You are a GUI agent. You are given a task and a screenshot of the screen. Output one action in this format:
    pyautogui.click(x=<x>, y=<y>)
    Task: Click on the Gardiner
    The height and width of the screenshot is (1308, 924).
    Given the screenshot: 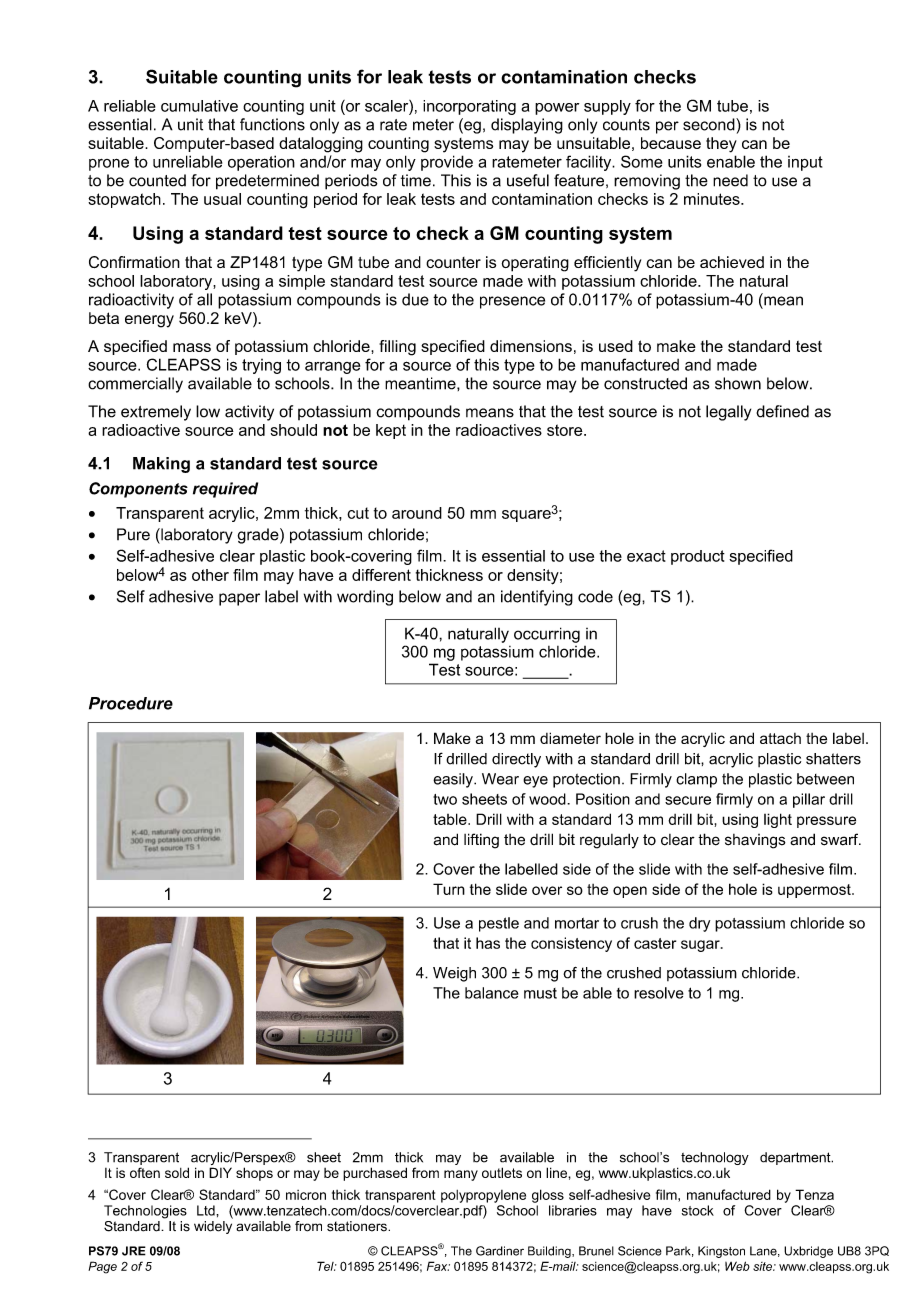 What is the action you would take?
    pyautogui.click(x=500, y=1251)
